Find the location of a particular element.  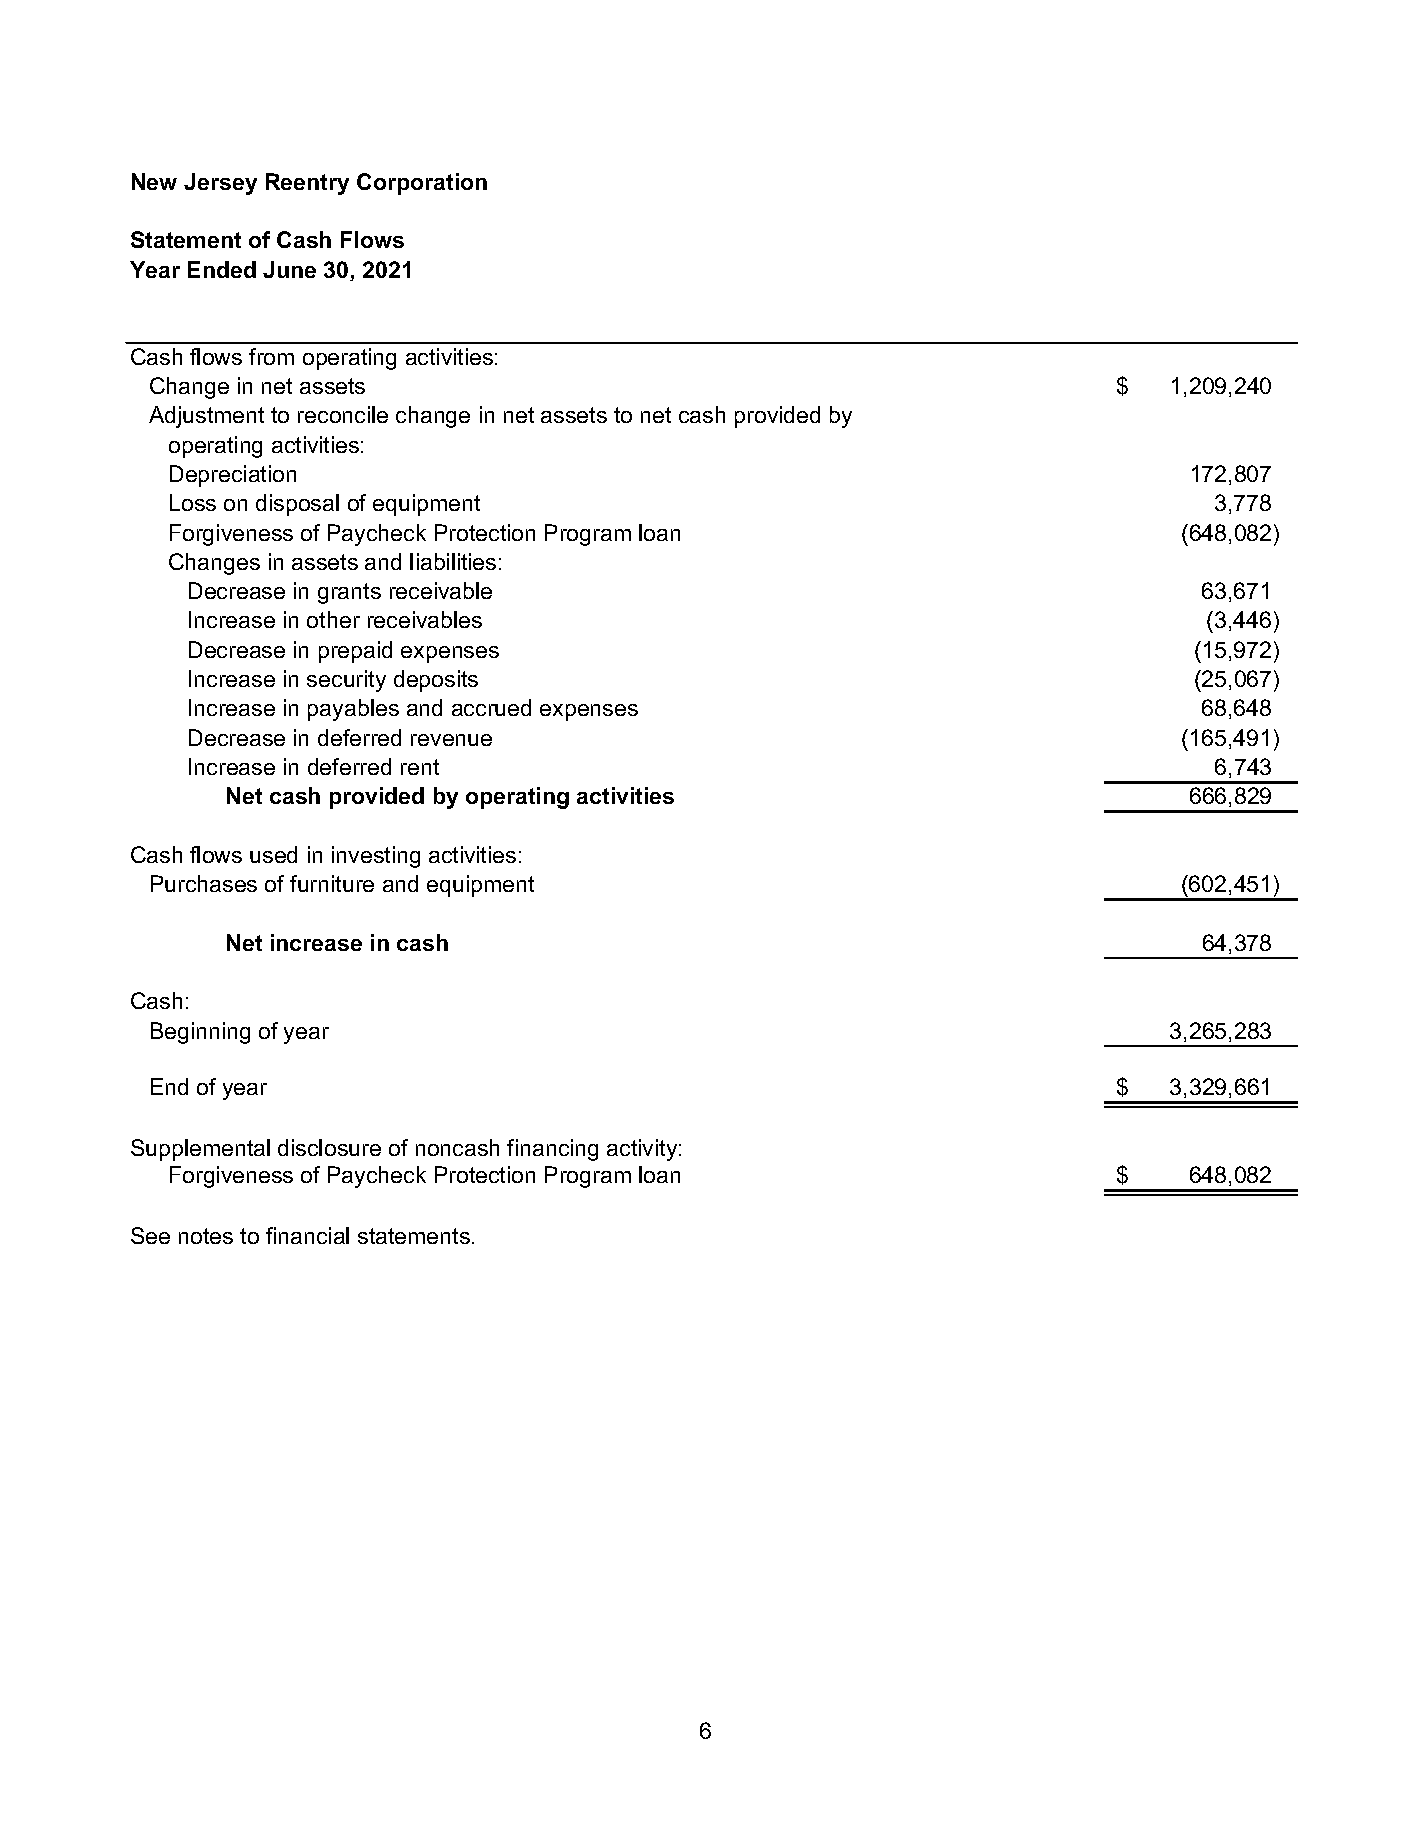

Reentry is located at coordinates (307, 184).
